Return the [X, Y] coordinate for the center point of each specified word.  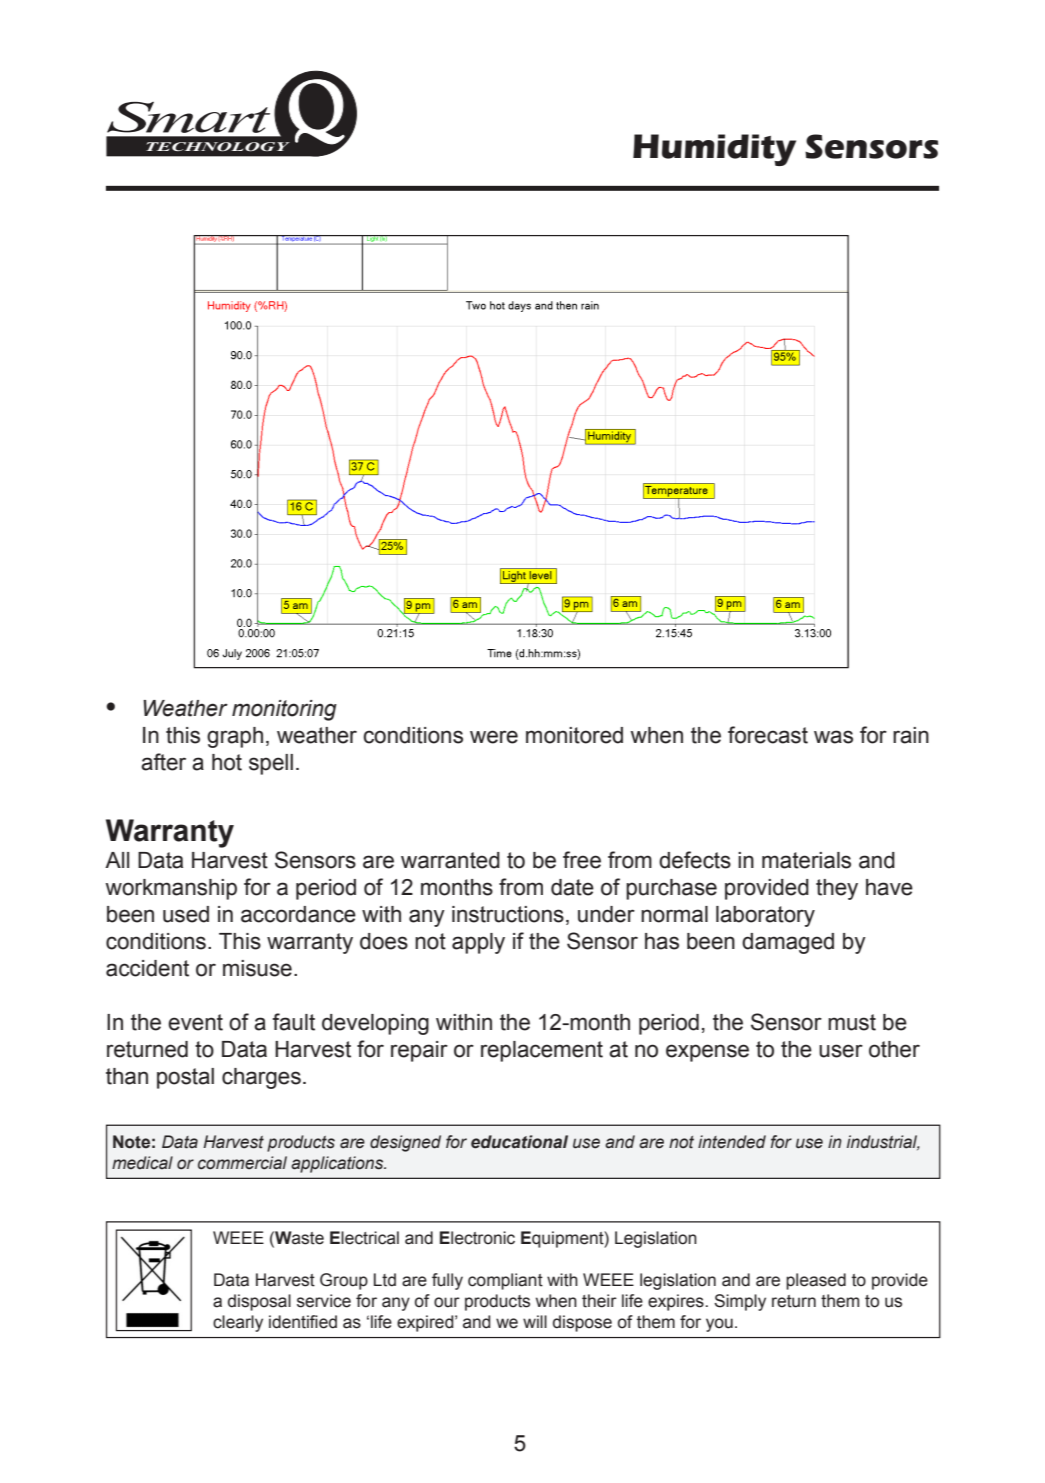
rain [911, 735]
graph [235, 737]
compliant [505, 1281]
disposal [259, 1302]
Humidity [714, 150]
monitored [574, 735]
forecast [768, 735]
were [494, 737]
